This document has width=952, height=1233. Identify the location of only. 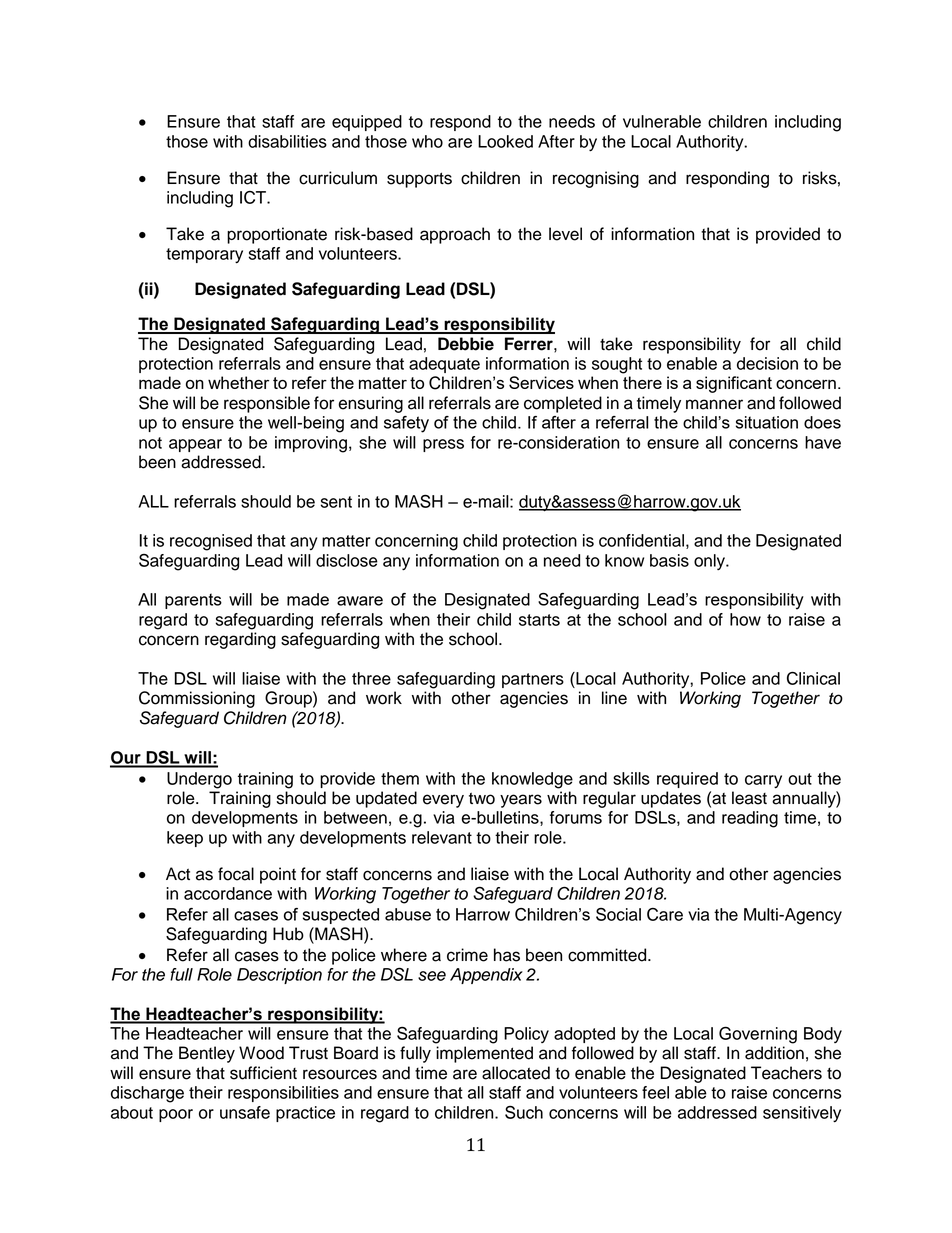
(711, 562).
